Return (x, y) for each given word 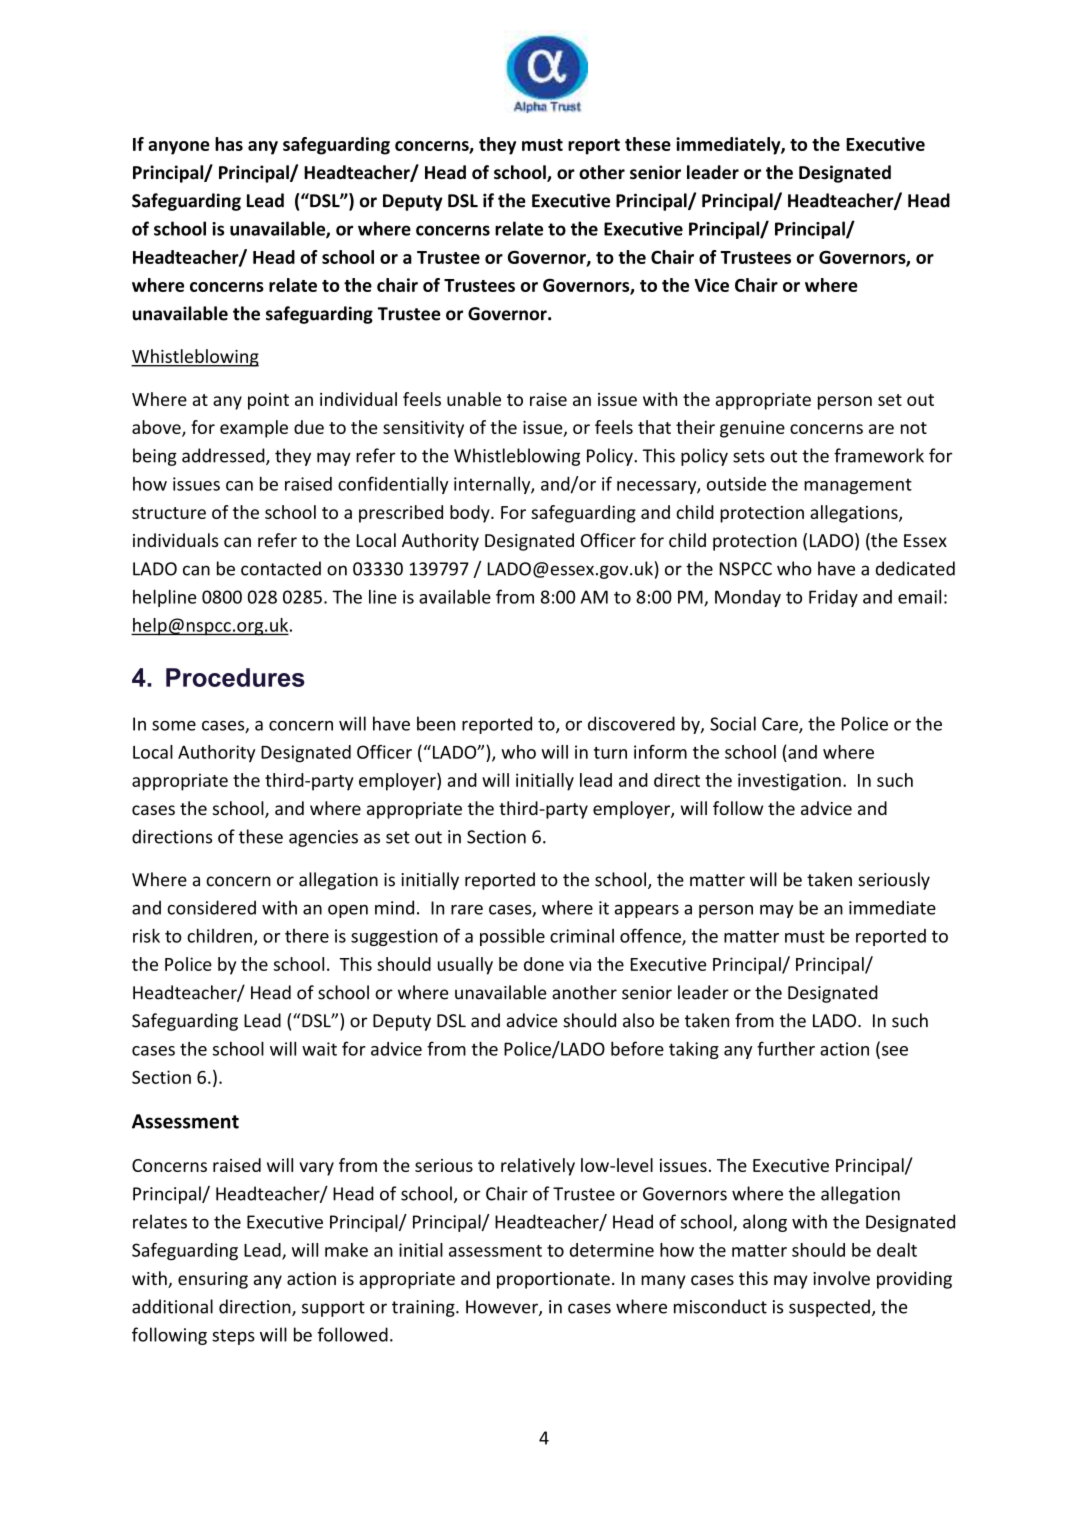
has (229, 144)
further (786, 1048)
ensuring (213, 1280)
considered (211, 907)
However (503, 1308)
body (471, 514)
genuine (752, 429)
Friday (833, 598)
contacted (281, 568)
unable (474, 399)
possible (512, 937)
